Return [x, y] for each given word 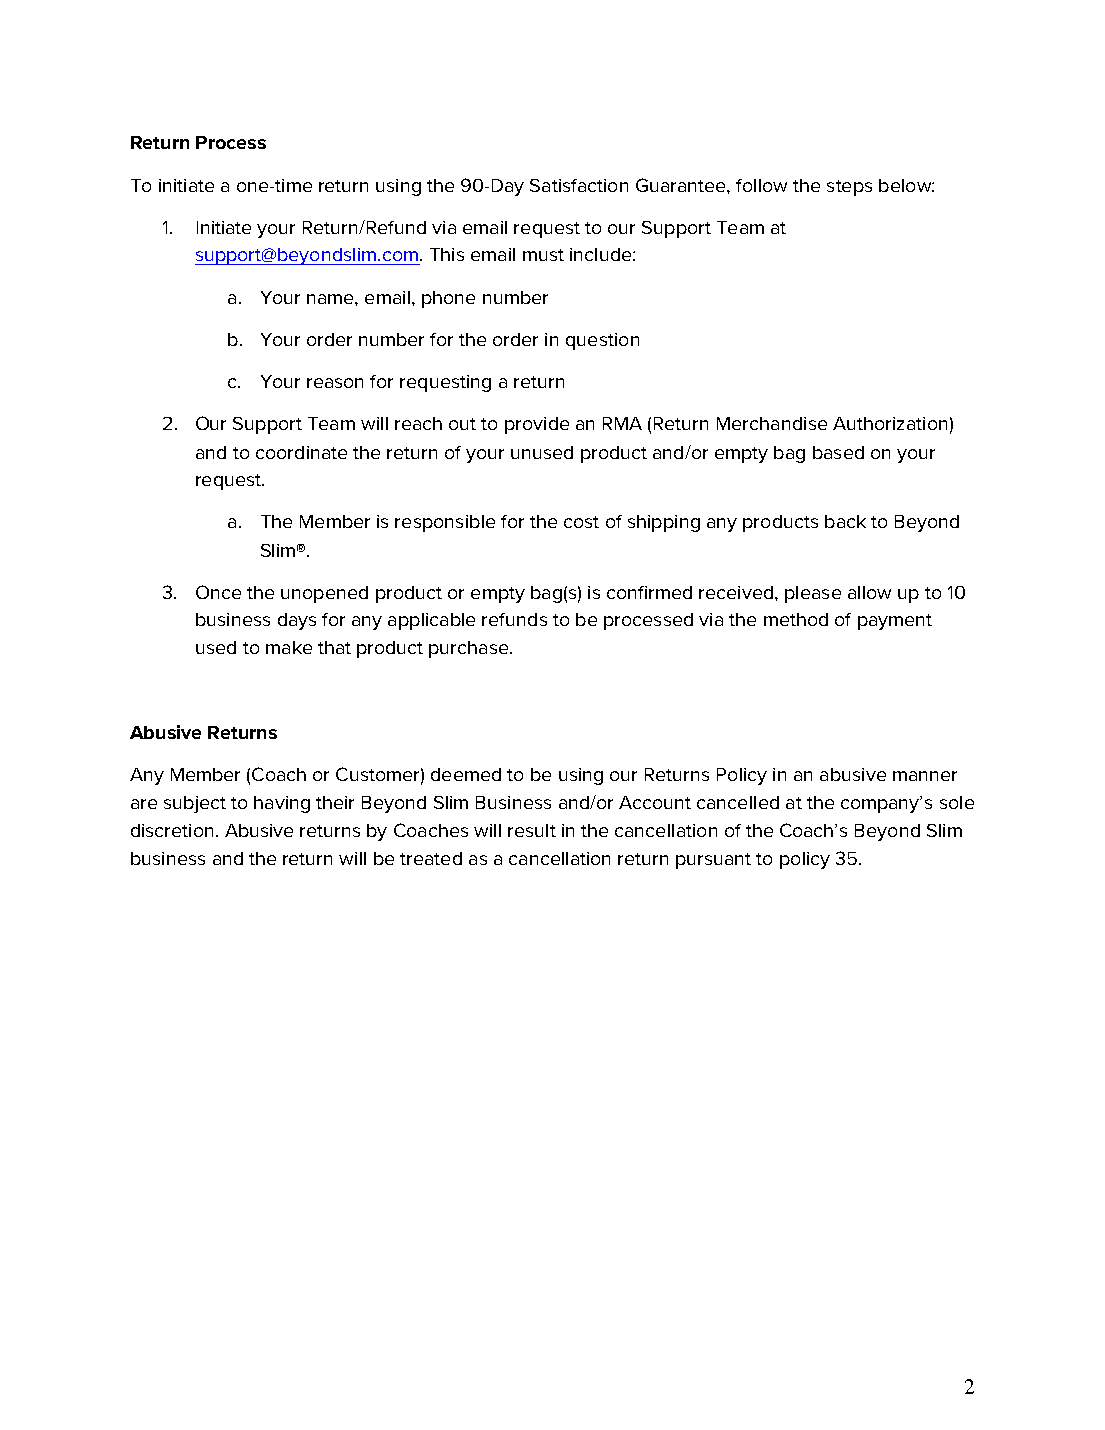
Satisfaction [579, 185]
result [532, 830]
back [845, 521]
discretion [172, 830]
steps [849, 188]
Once [218, 592]
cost [581, 522]
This [447, 254]
